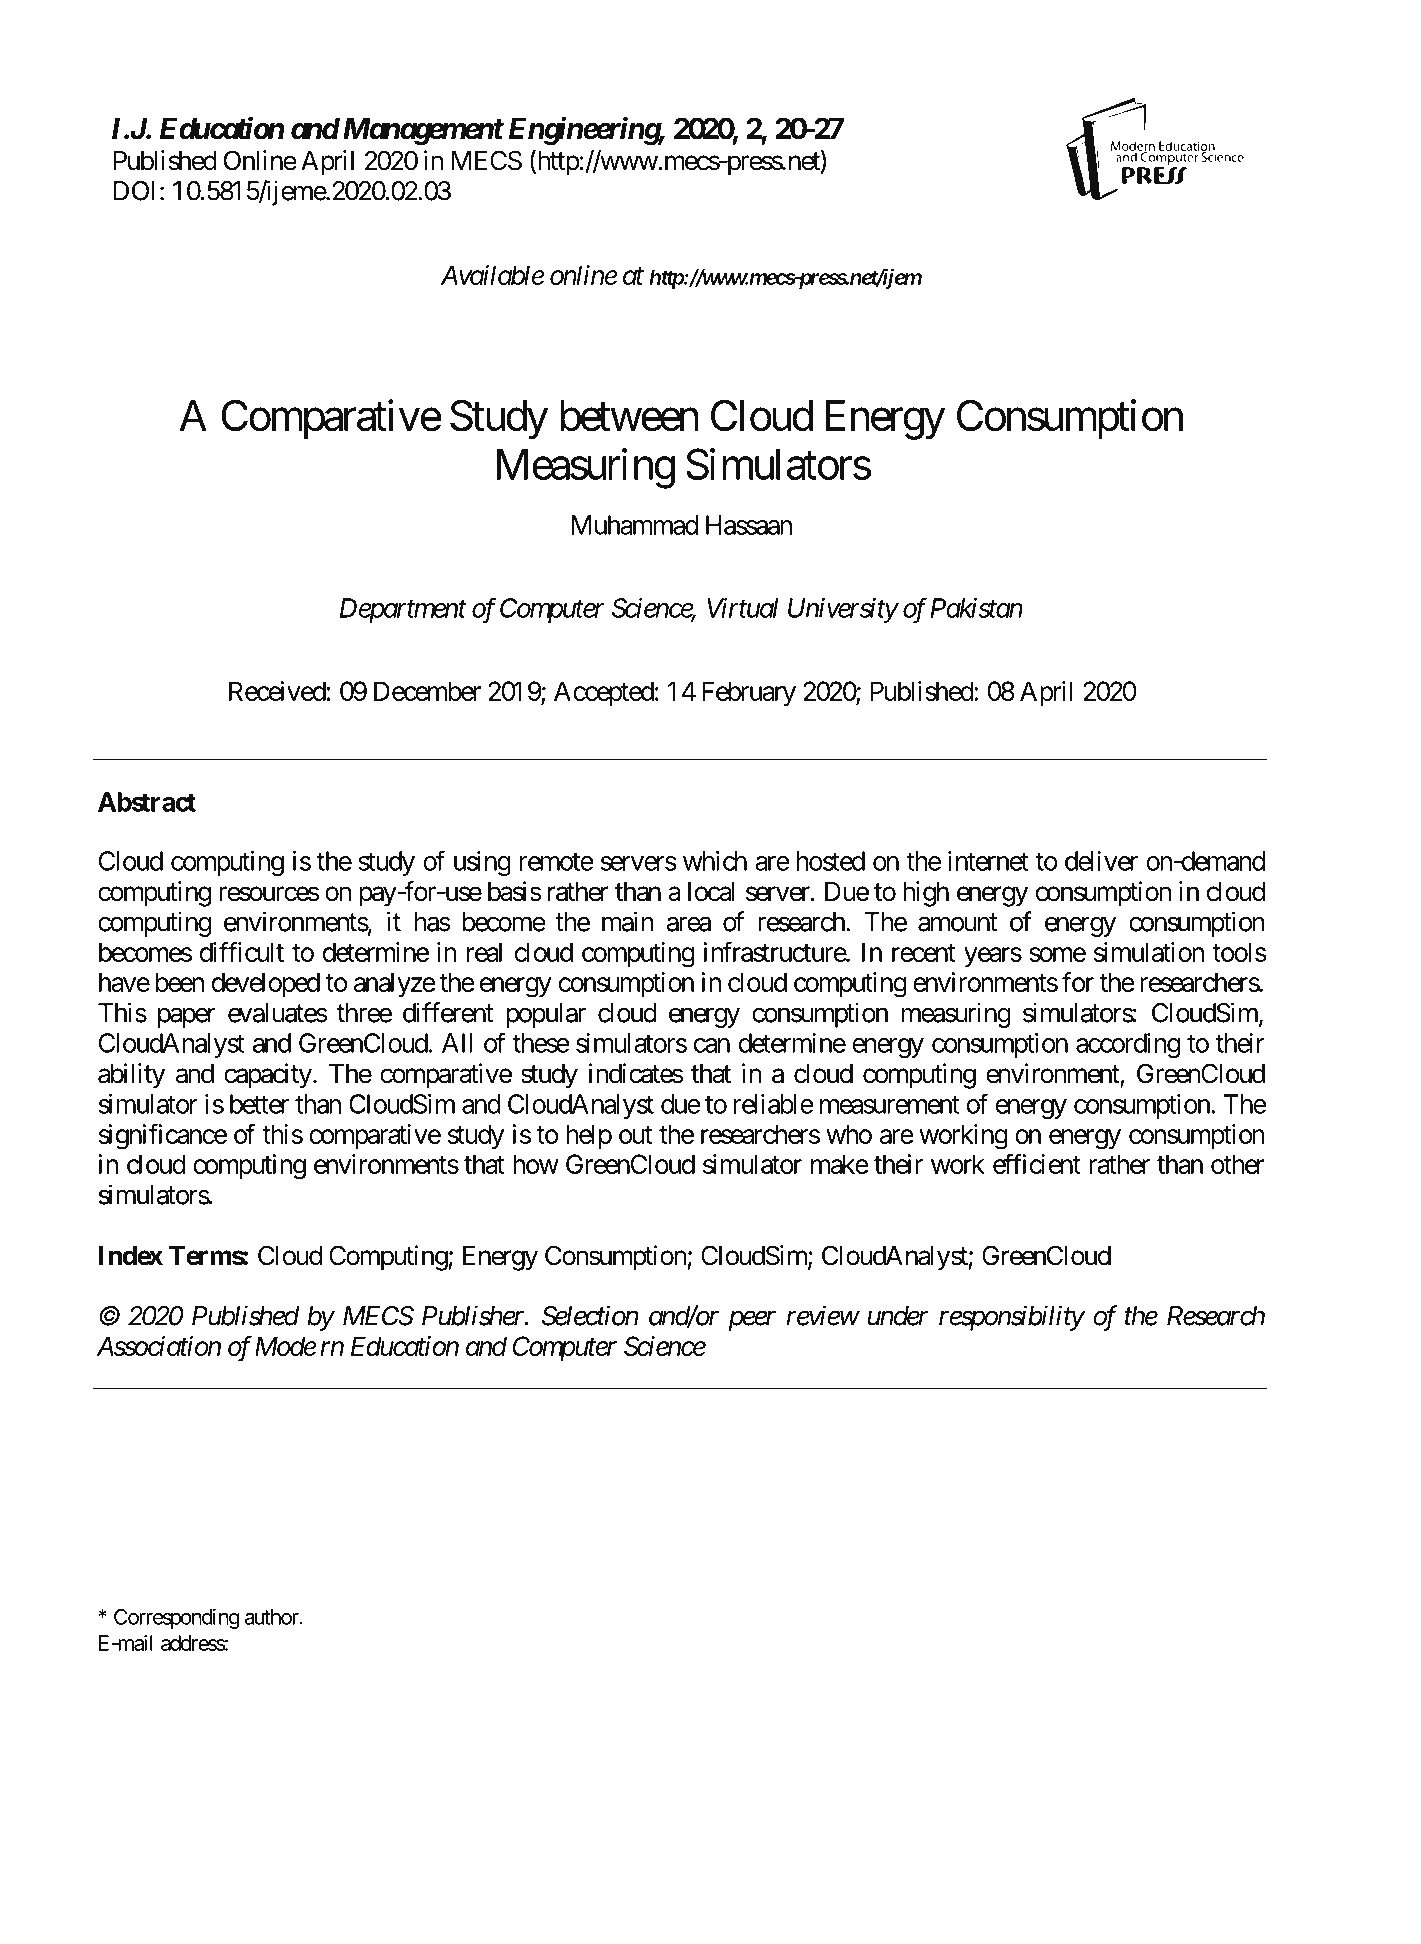 This image has height=1944, width=1421. What do you see at coordinates (1101, 861) in the image?
I see `deliver` at bounding box center [1101, 861].
